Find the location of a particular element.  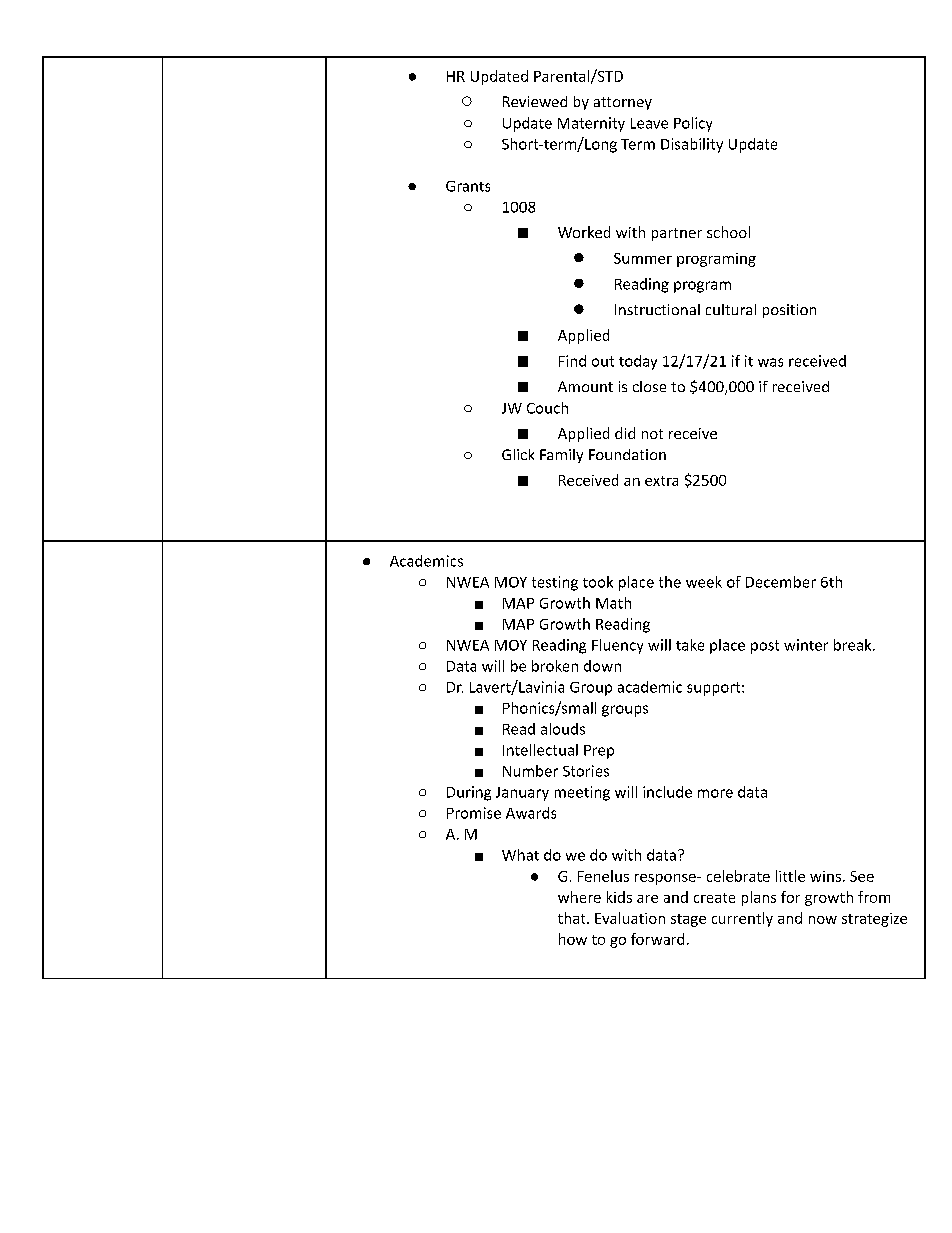

Instructional is located at coordinates (657, 309).
